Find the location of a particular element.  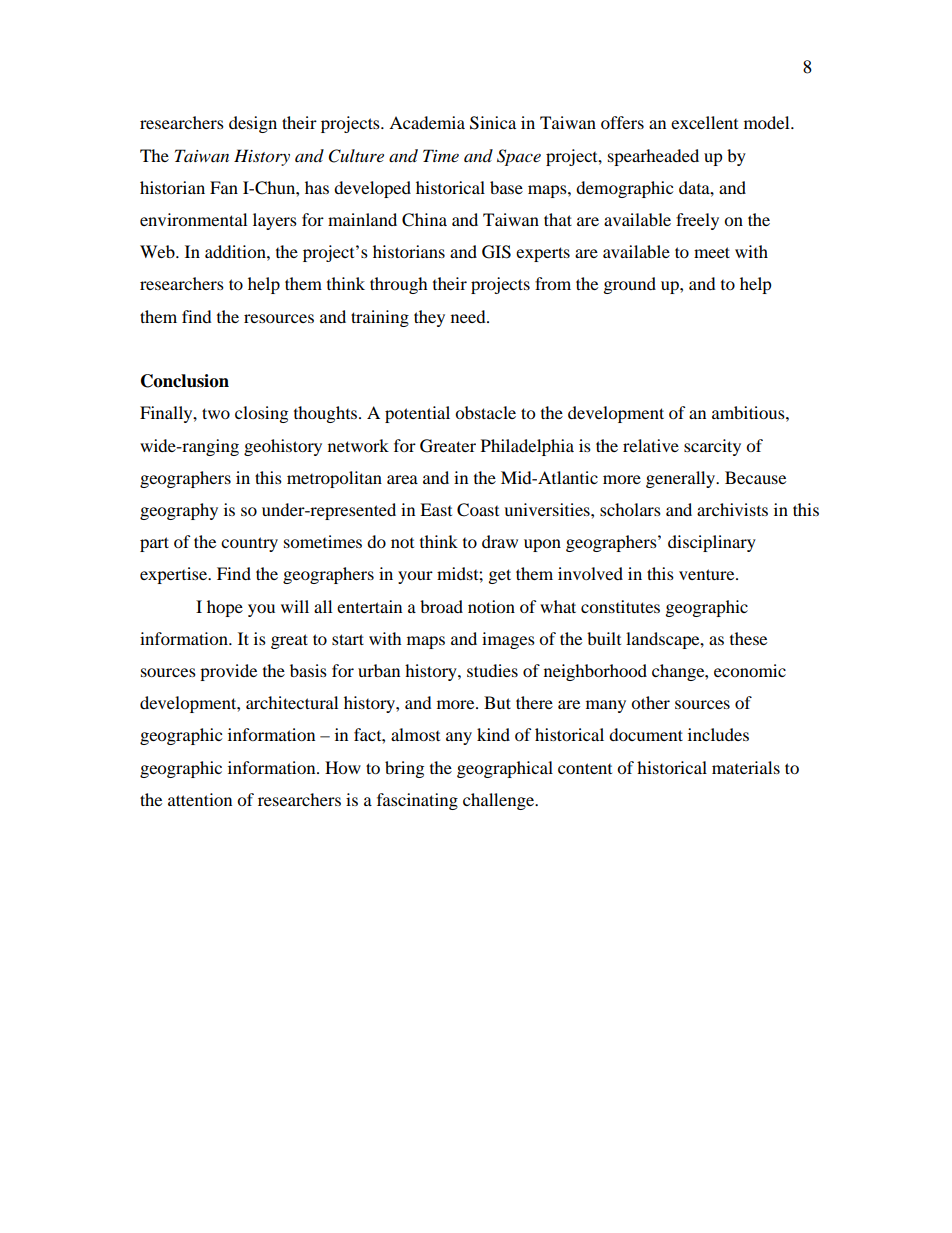

these is located at coordinates (748, 638).
